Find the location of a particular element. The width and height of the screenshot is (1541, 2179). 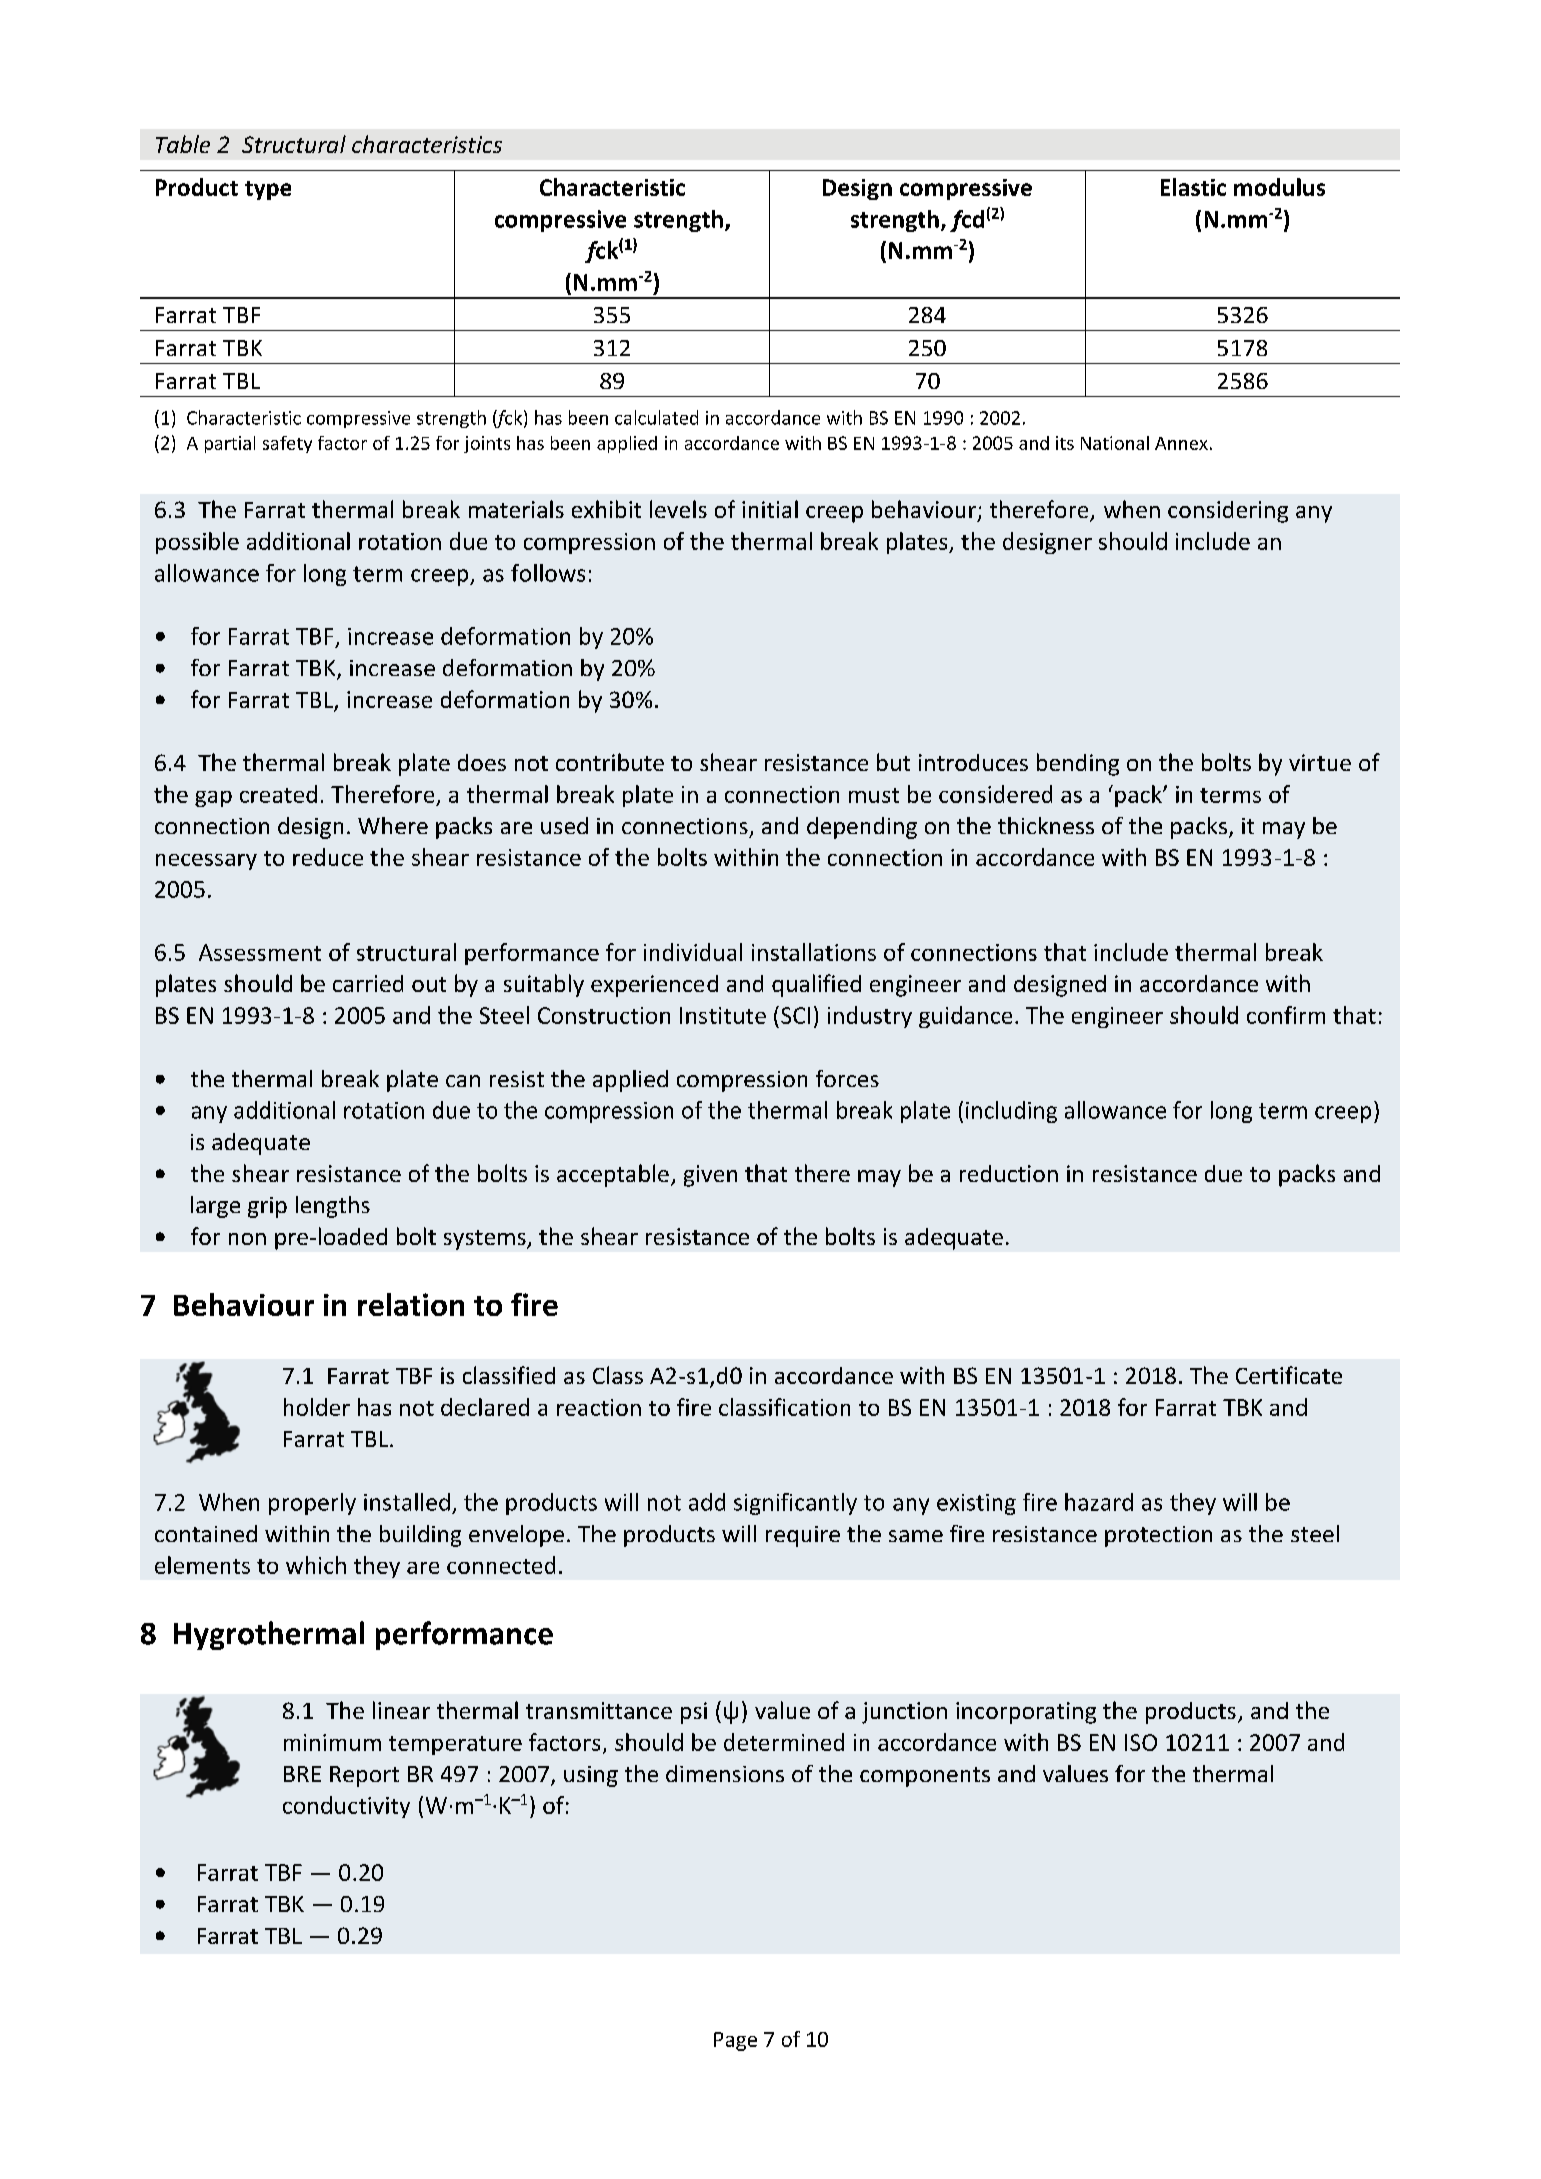

type is located at coordinates (268, 190).
